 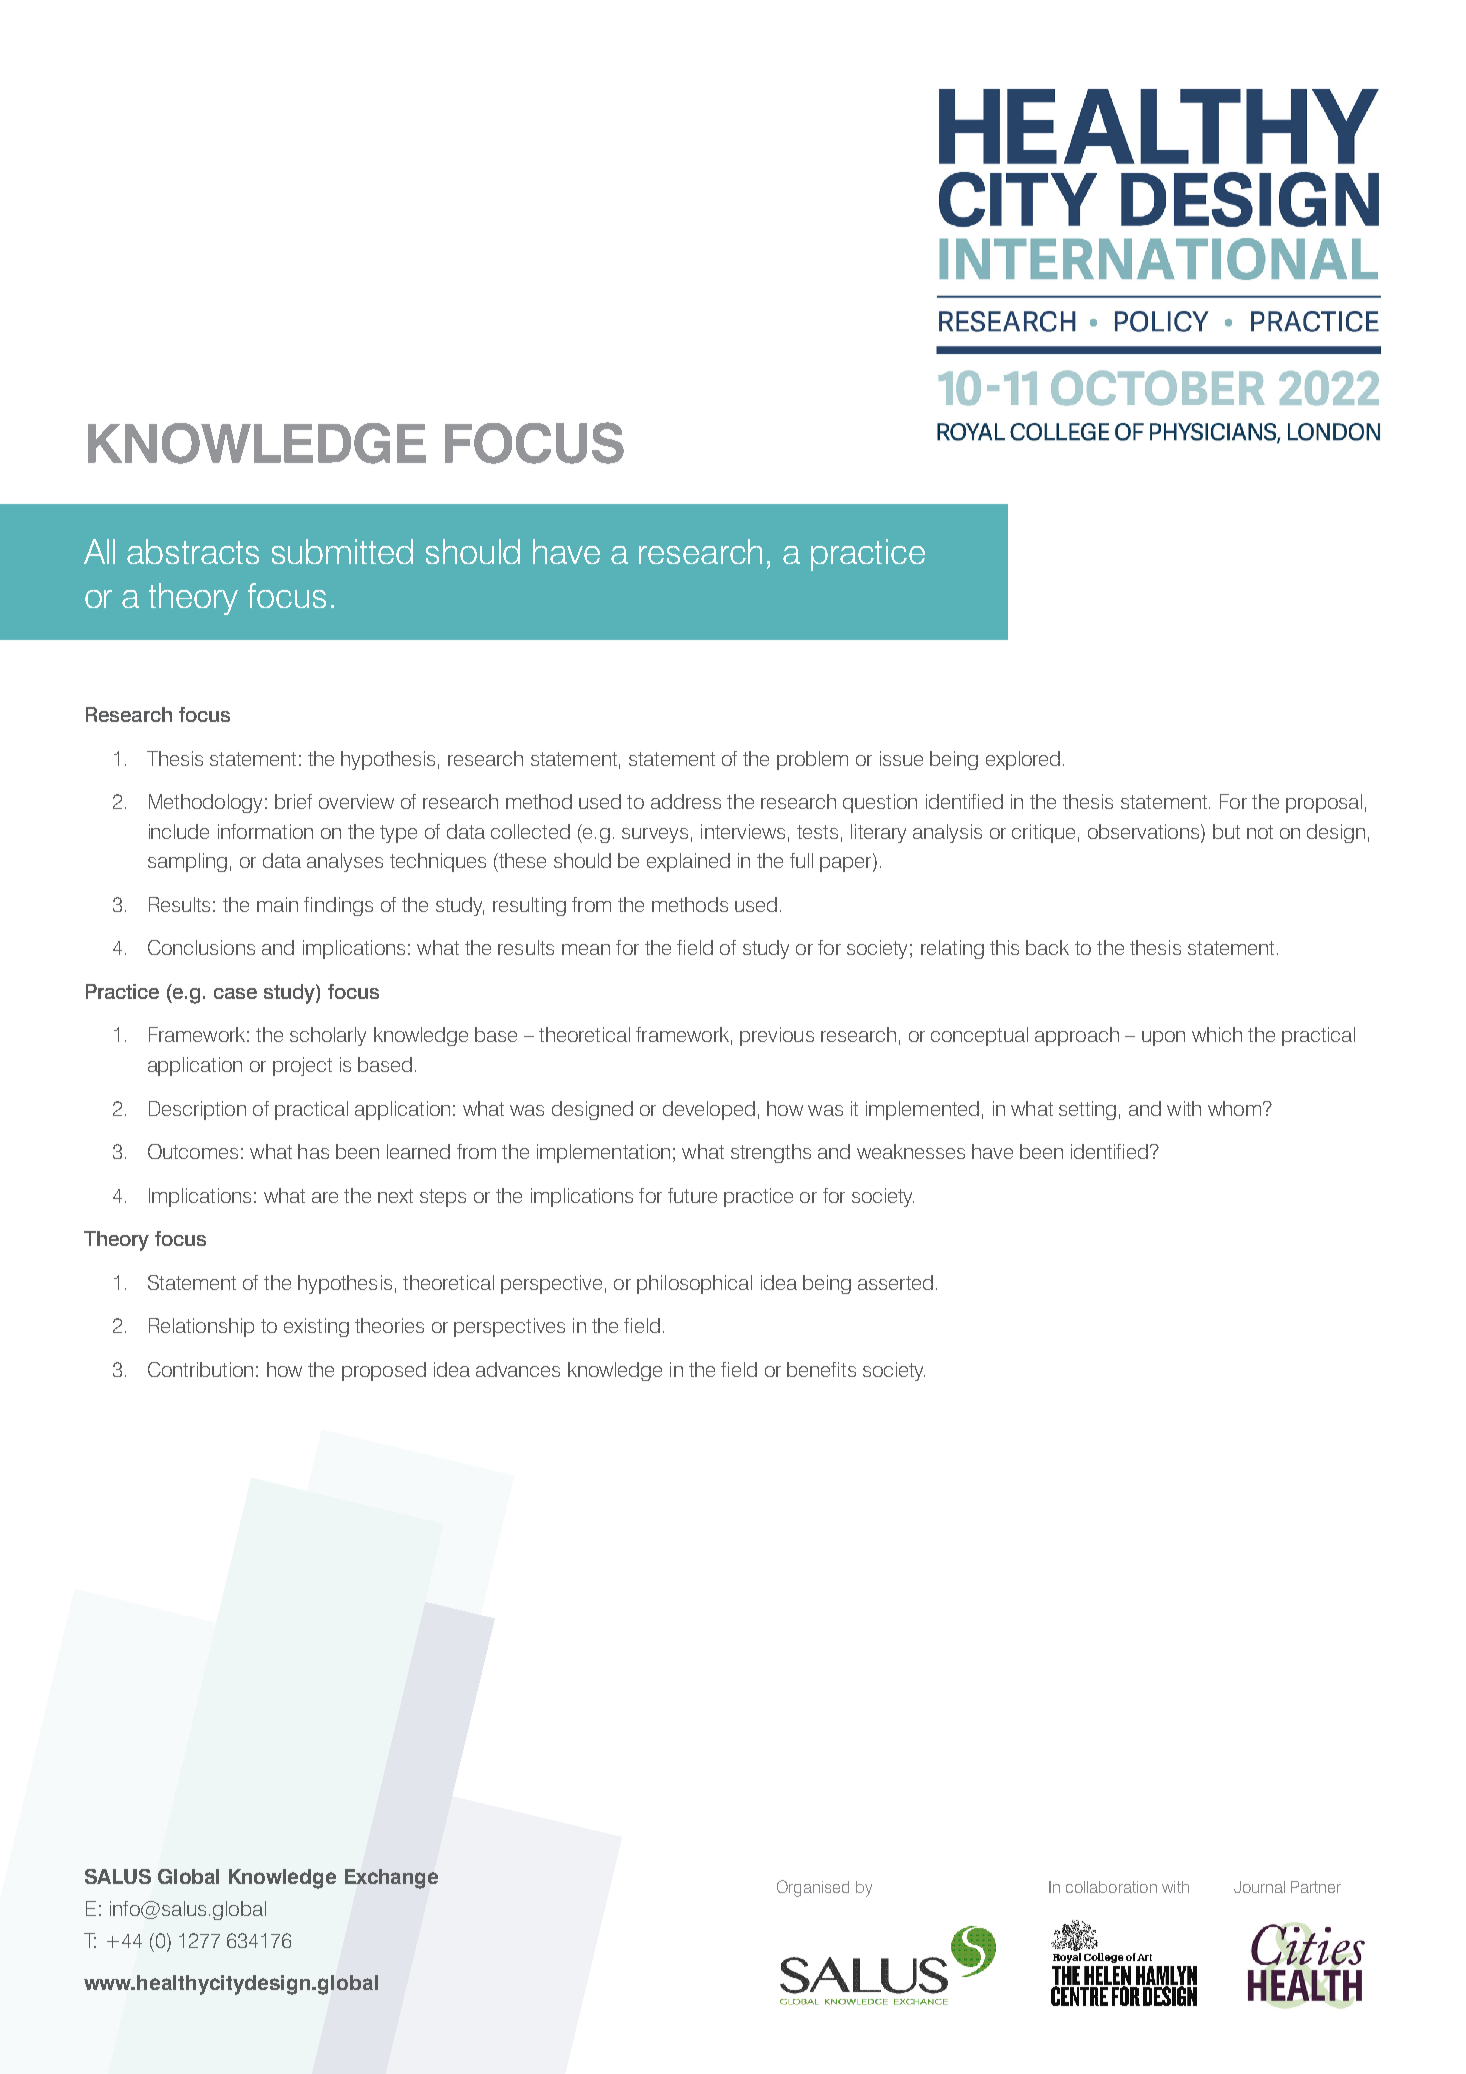 What do you see at coordinates (777, 1036) in the document?
I see `previous` at bounding box center [777, 1036].
